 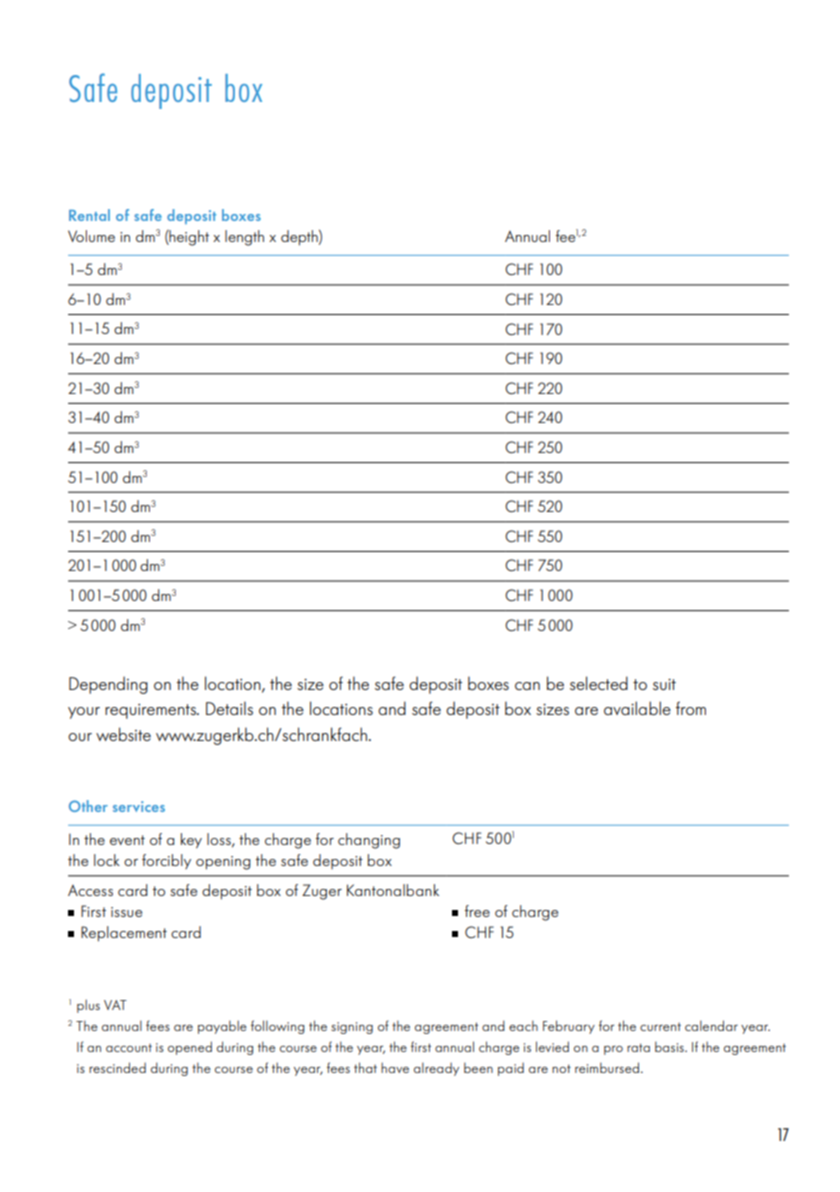 I want to click on account, so click(x=129, y=1048).
